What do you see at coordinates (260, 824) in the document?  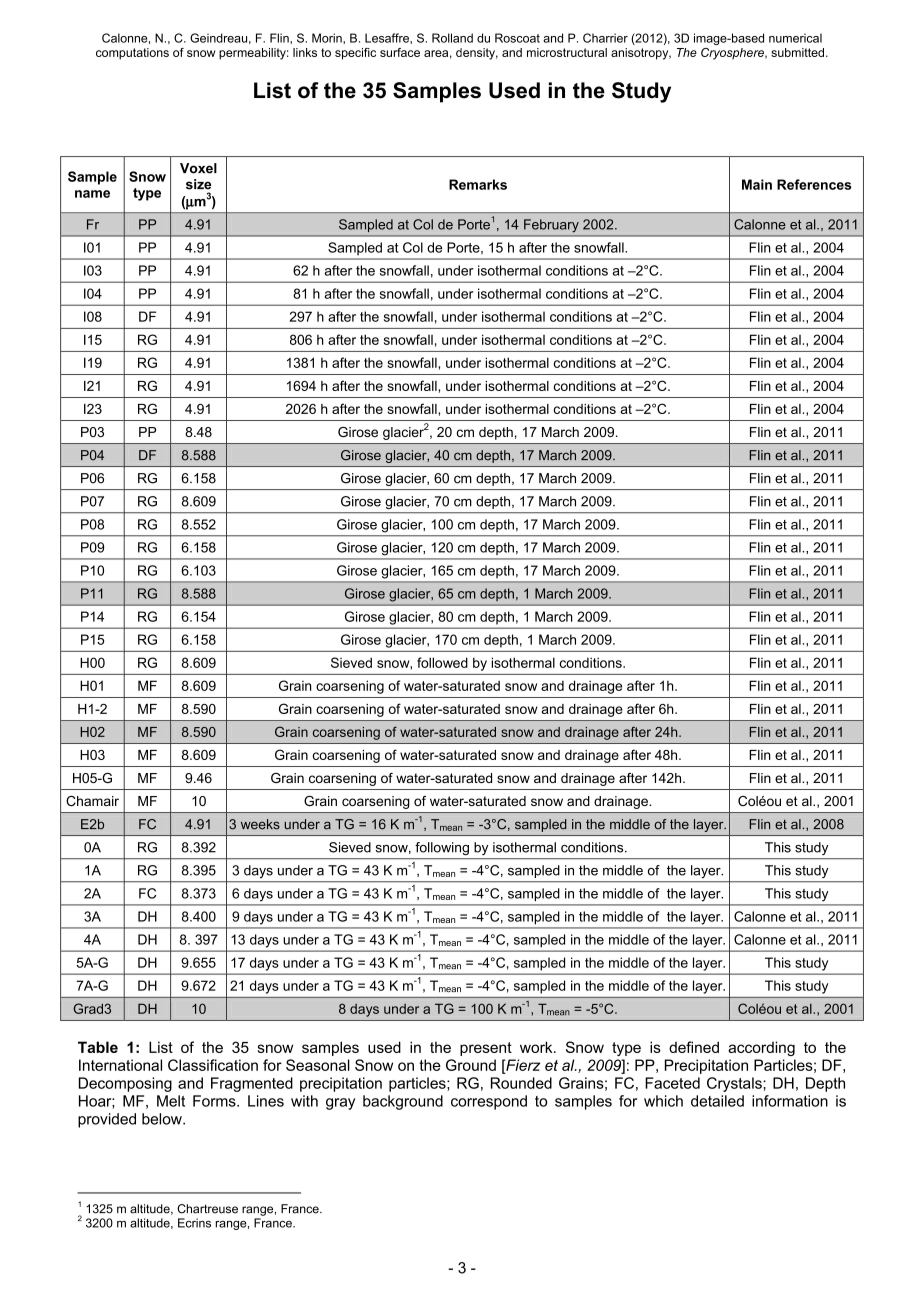 I see `weeks` at bounding box center [260, 824].
